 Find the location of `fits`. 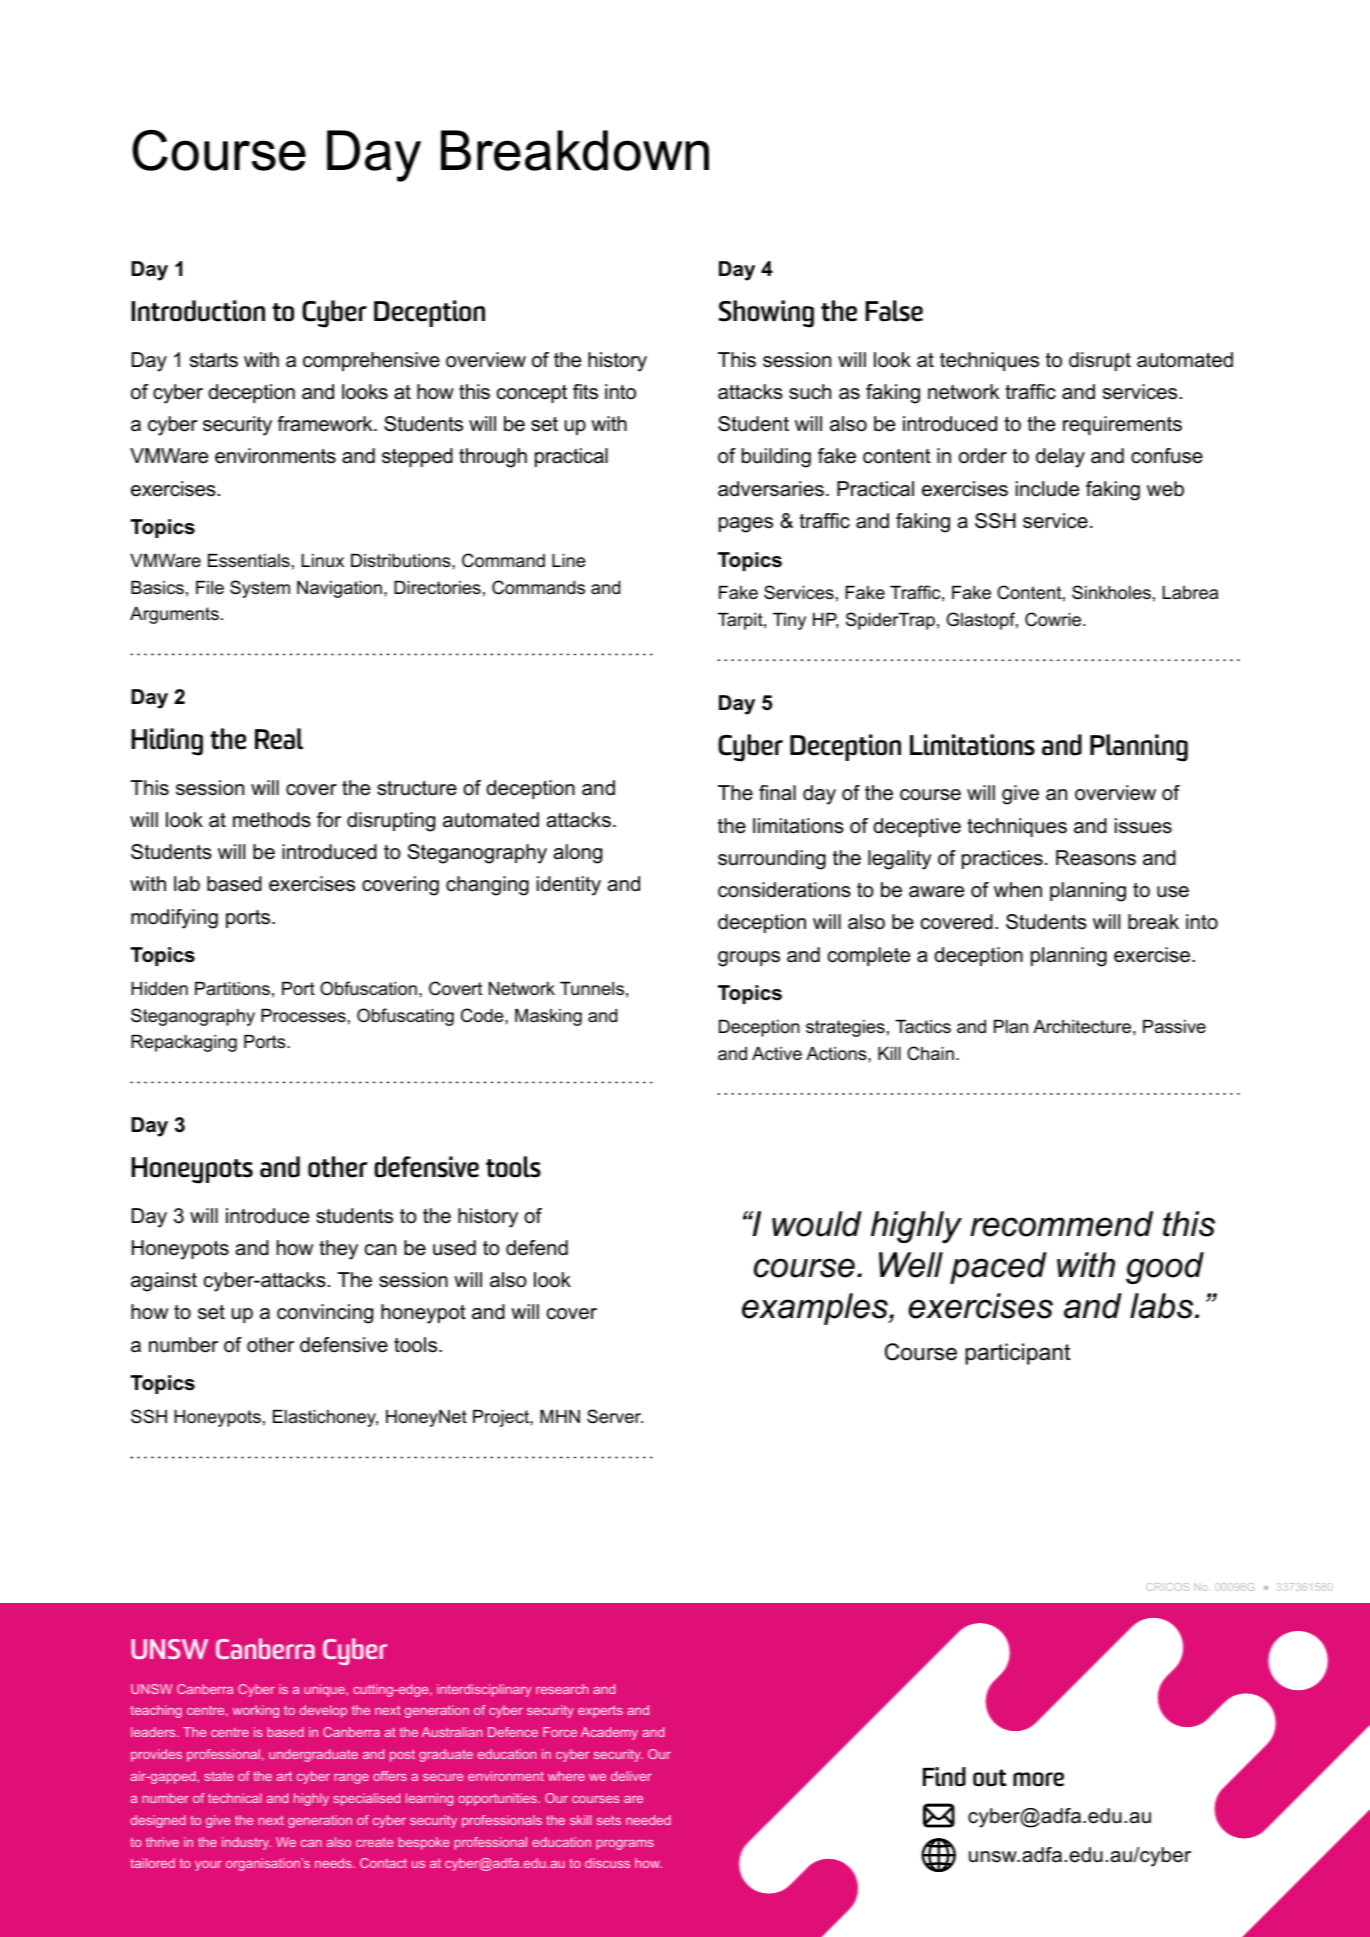

fits is located at coordinates (585, 392).
